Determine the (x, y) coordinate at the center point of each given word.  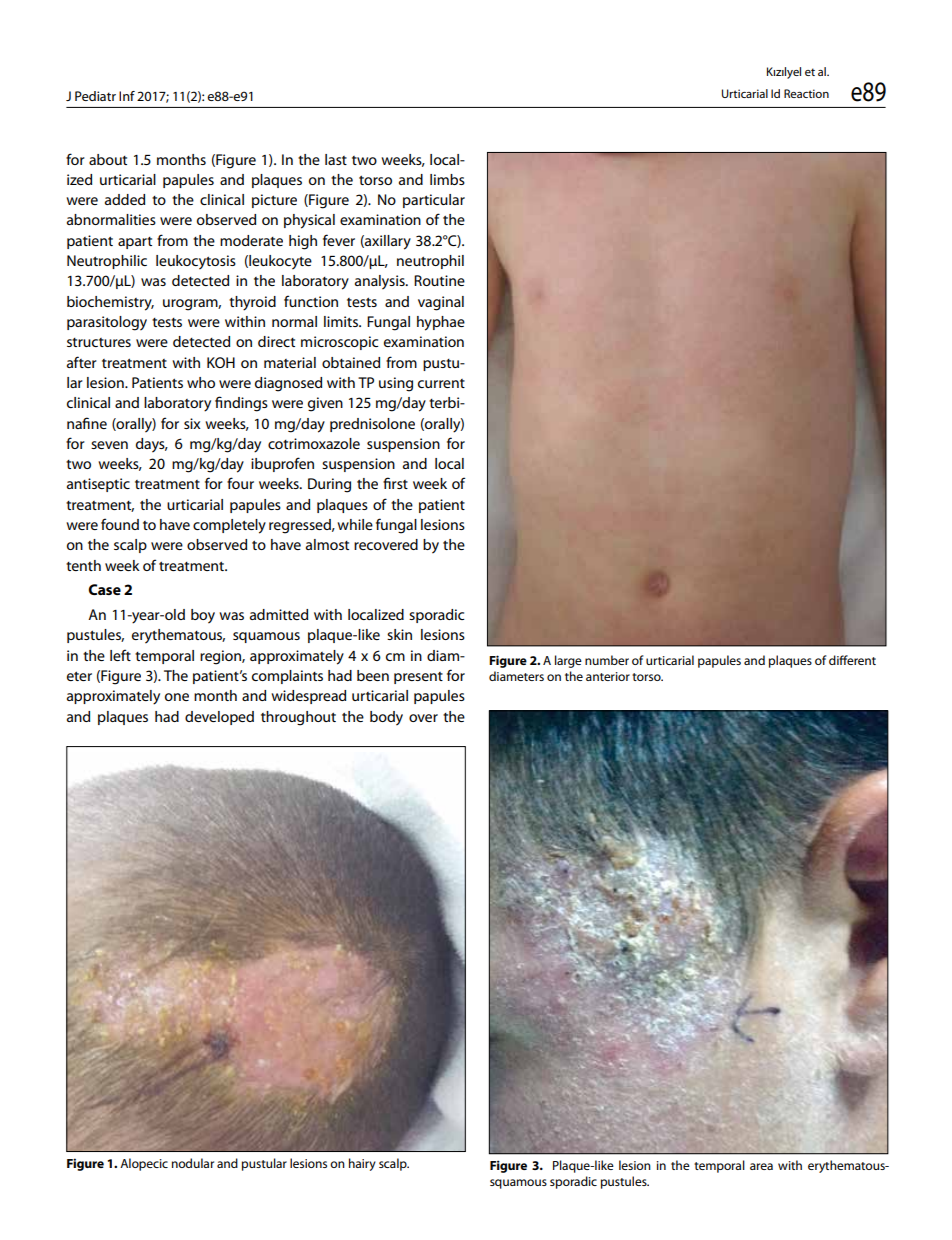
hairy (362, 1164)
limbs (447, 179)
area (761, 1166)
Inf (127, 96)
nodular (193, 1163)
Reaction (806, 93)
